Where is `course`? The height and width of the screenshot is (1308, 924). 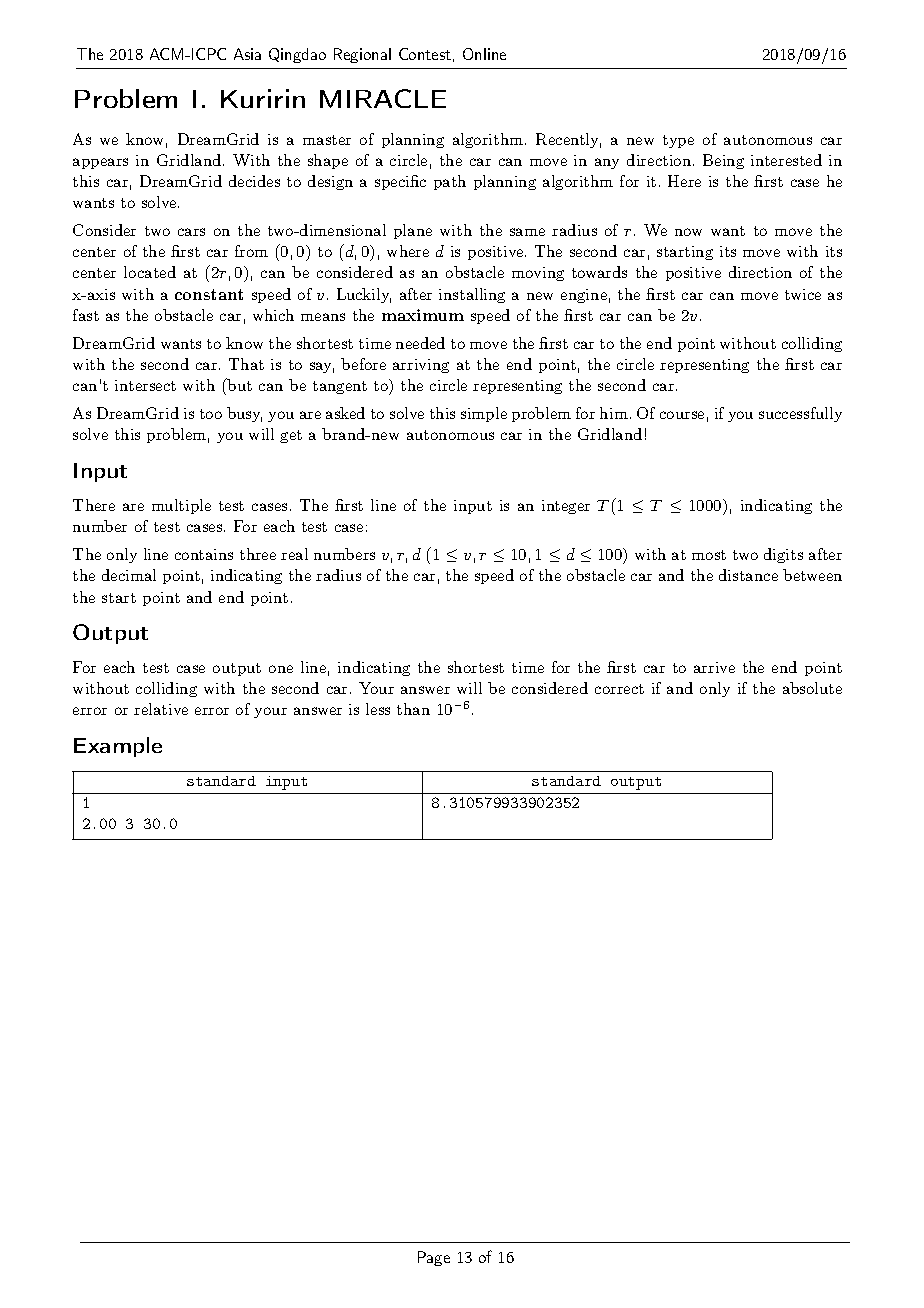 course is located at coordinates (682, 415).
